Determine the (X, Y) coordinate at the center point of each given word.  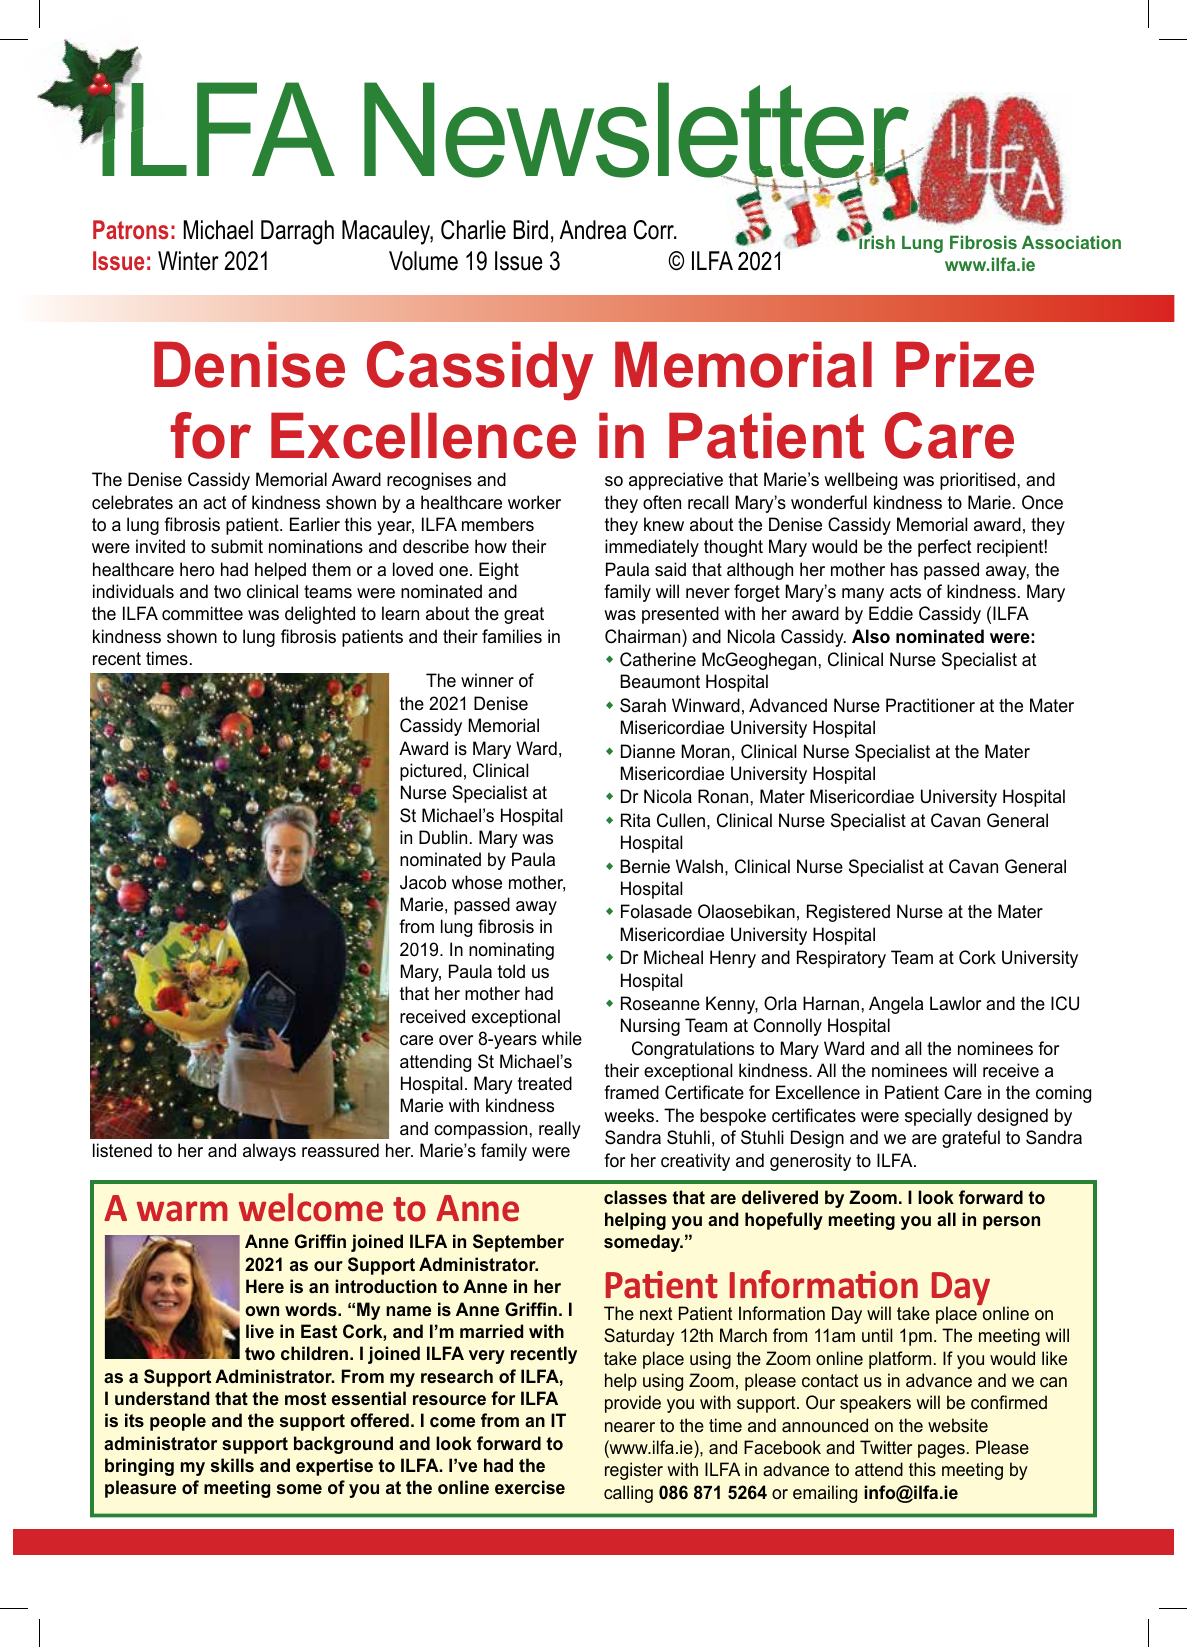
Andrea (593, 230)
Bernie (645, 866)
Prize (965, 364)
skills (232, 1465)
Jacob (423, 882)
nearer (630, 1427)
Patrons (130, 229)
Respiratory (841, 959)
